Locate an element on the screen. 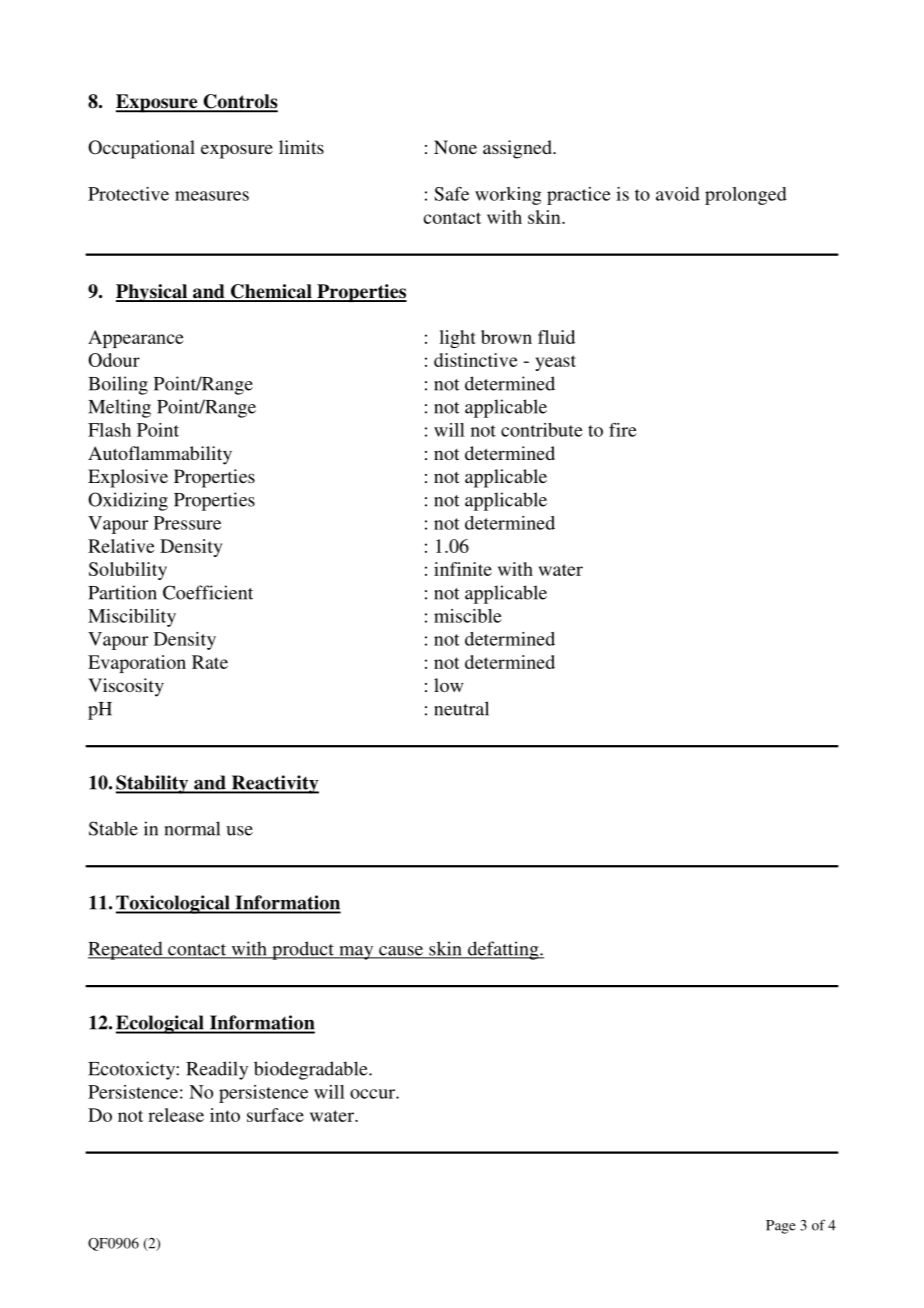 This screenshot has height=1308, width=924. release is located at coordinates (176, 1115).
